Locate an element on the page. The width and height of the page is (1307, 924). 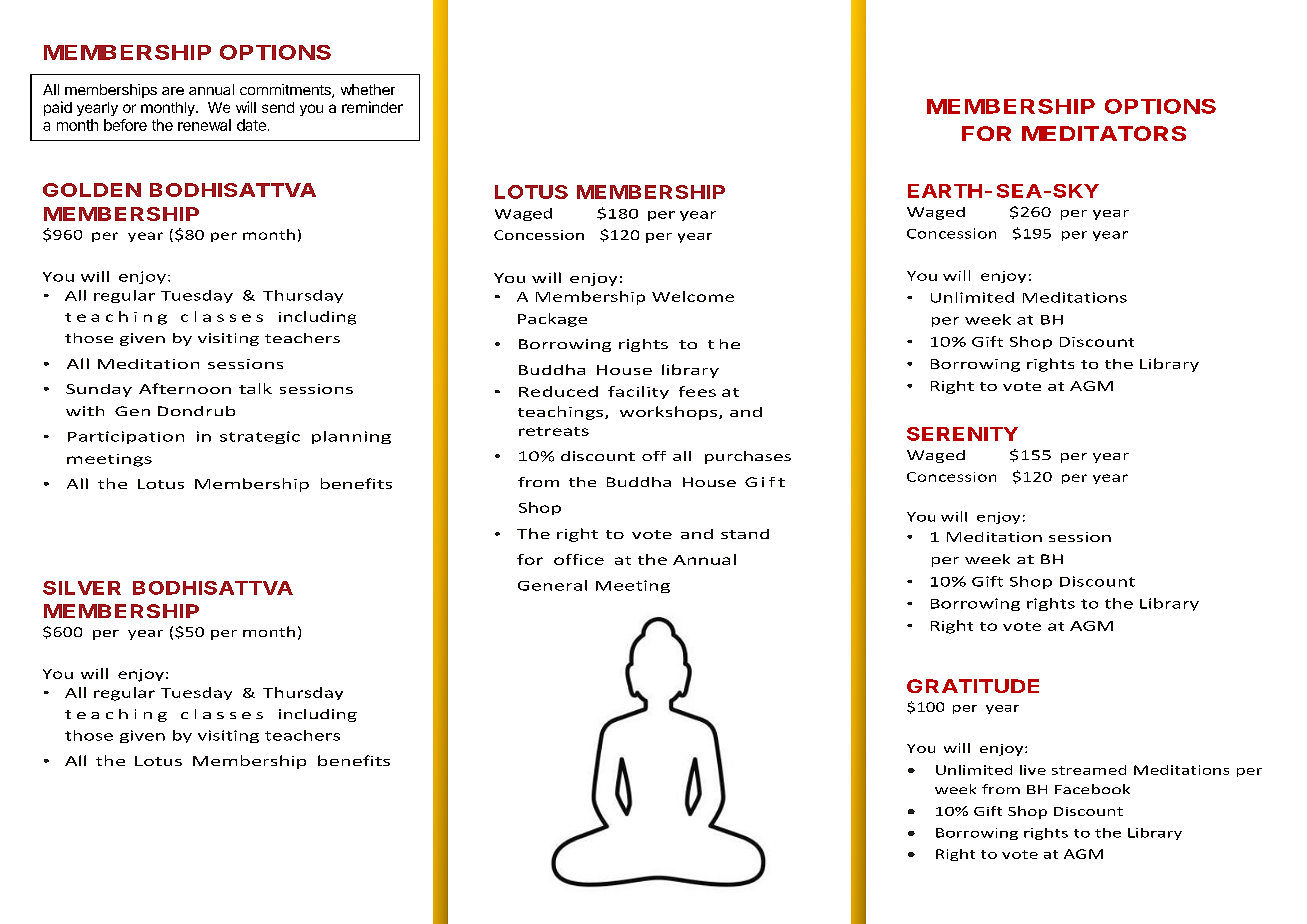
SILVER is located at coordinates (82, 588).
